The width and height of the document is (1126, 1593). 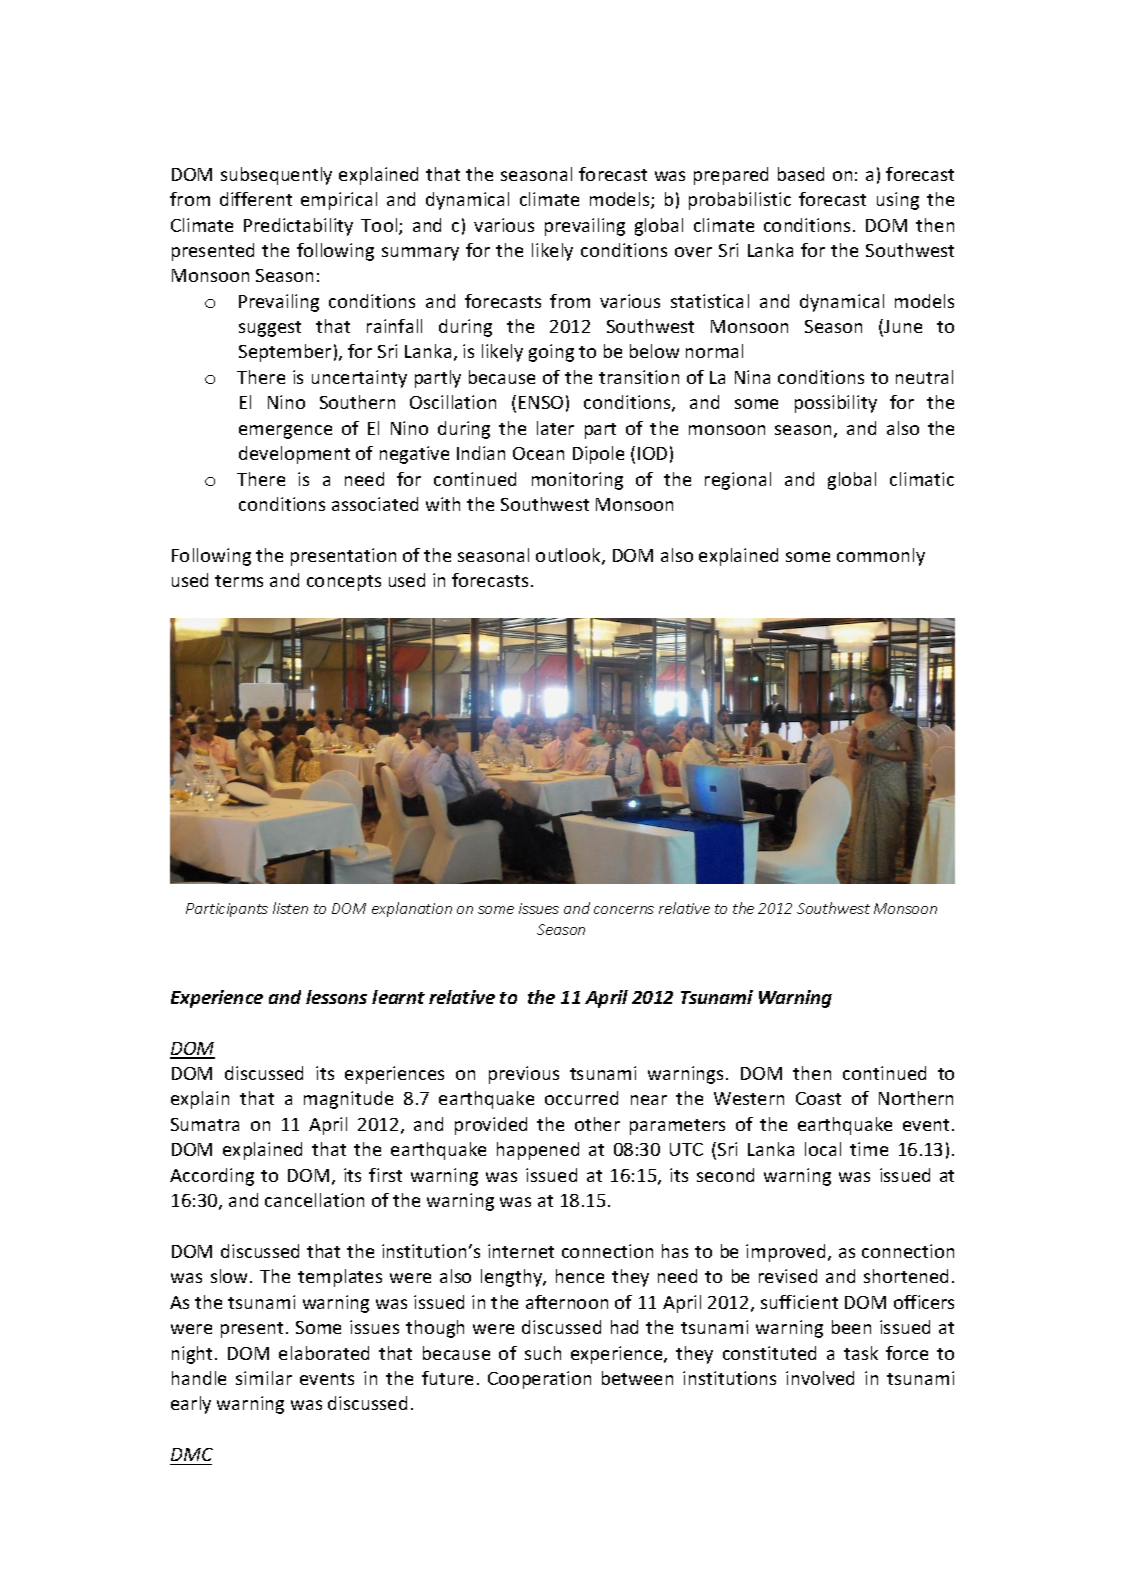 I want to click on similar, so click(x=264, y=1378).
